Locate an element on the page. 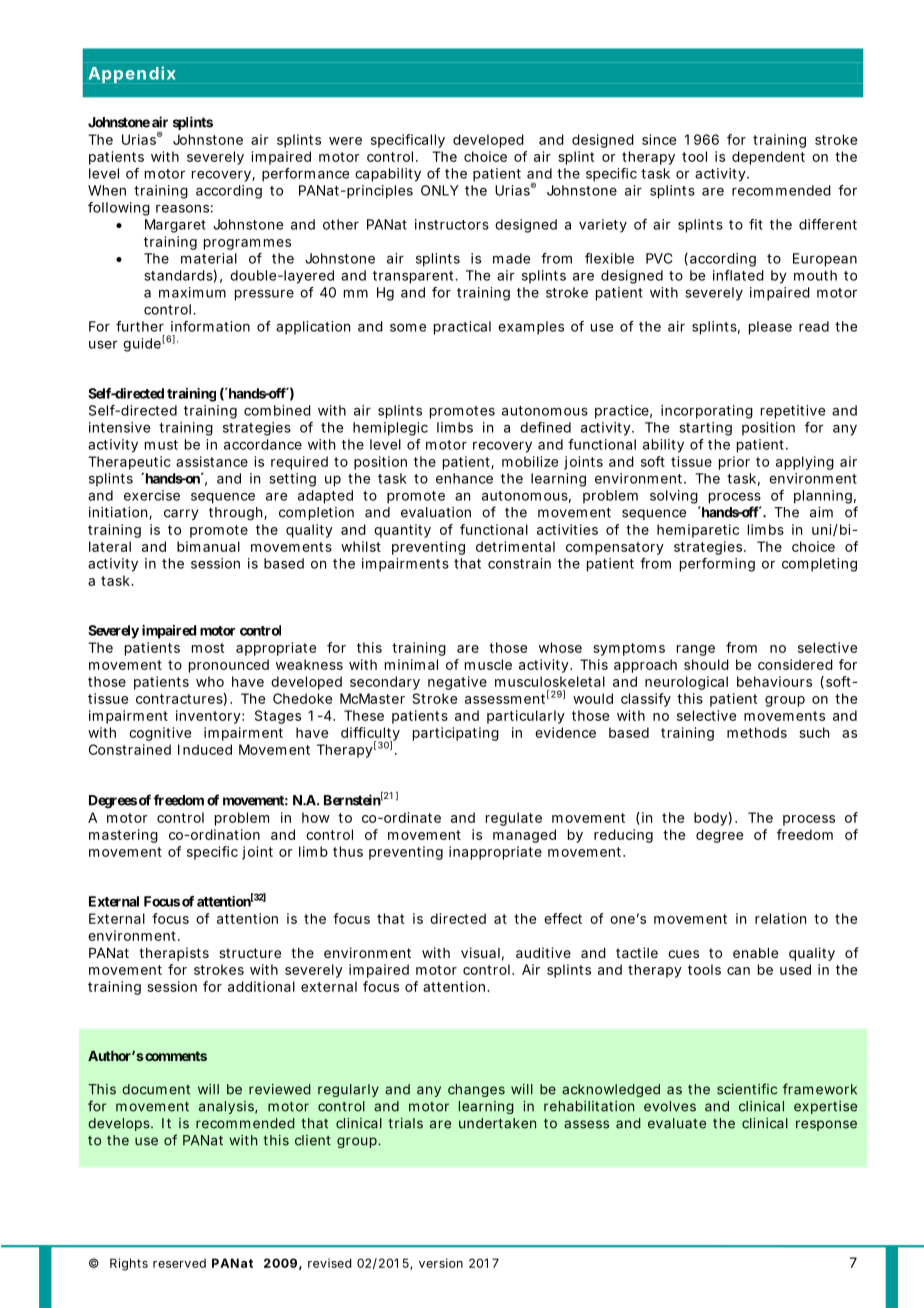 This image has width=924, height=1308. evaluate is located at coordinates (677, 1123).
